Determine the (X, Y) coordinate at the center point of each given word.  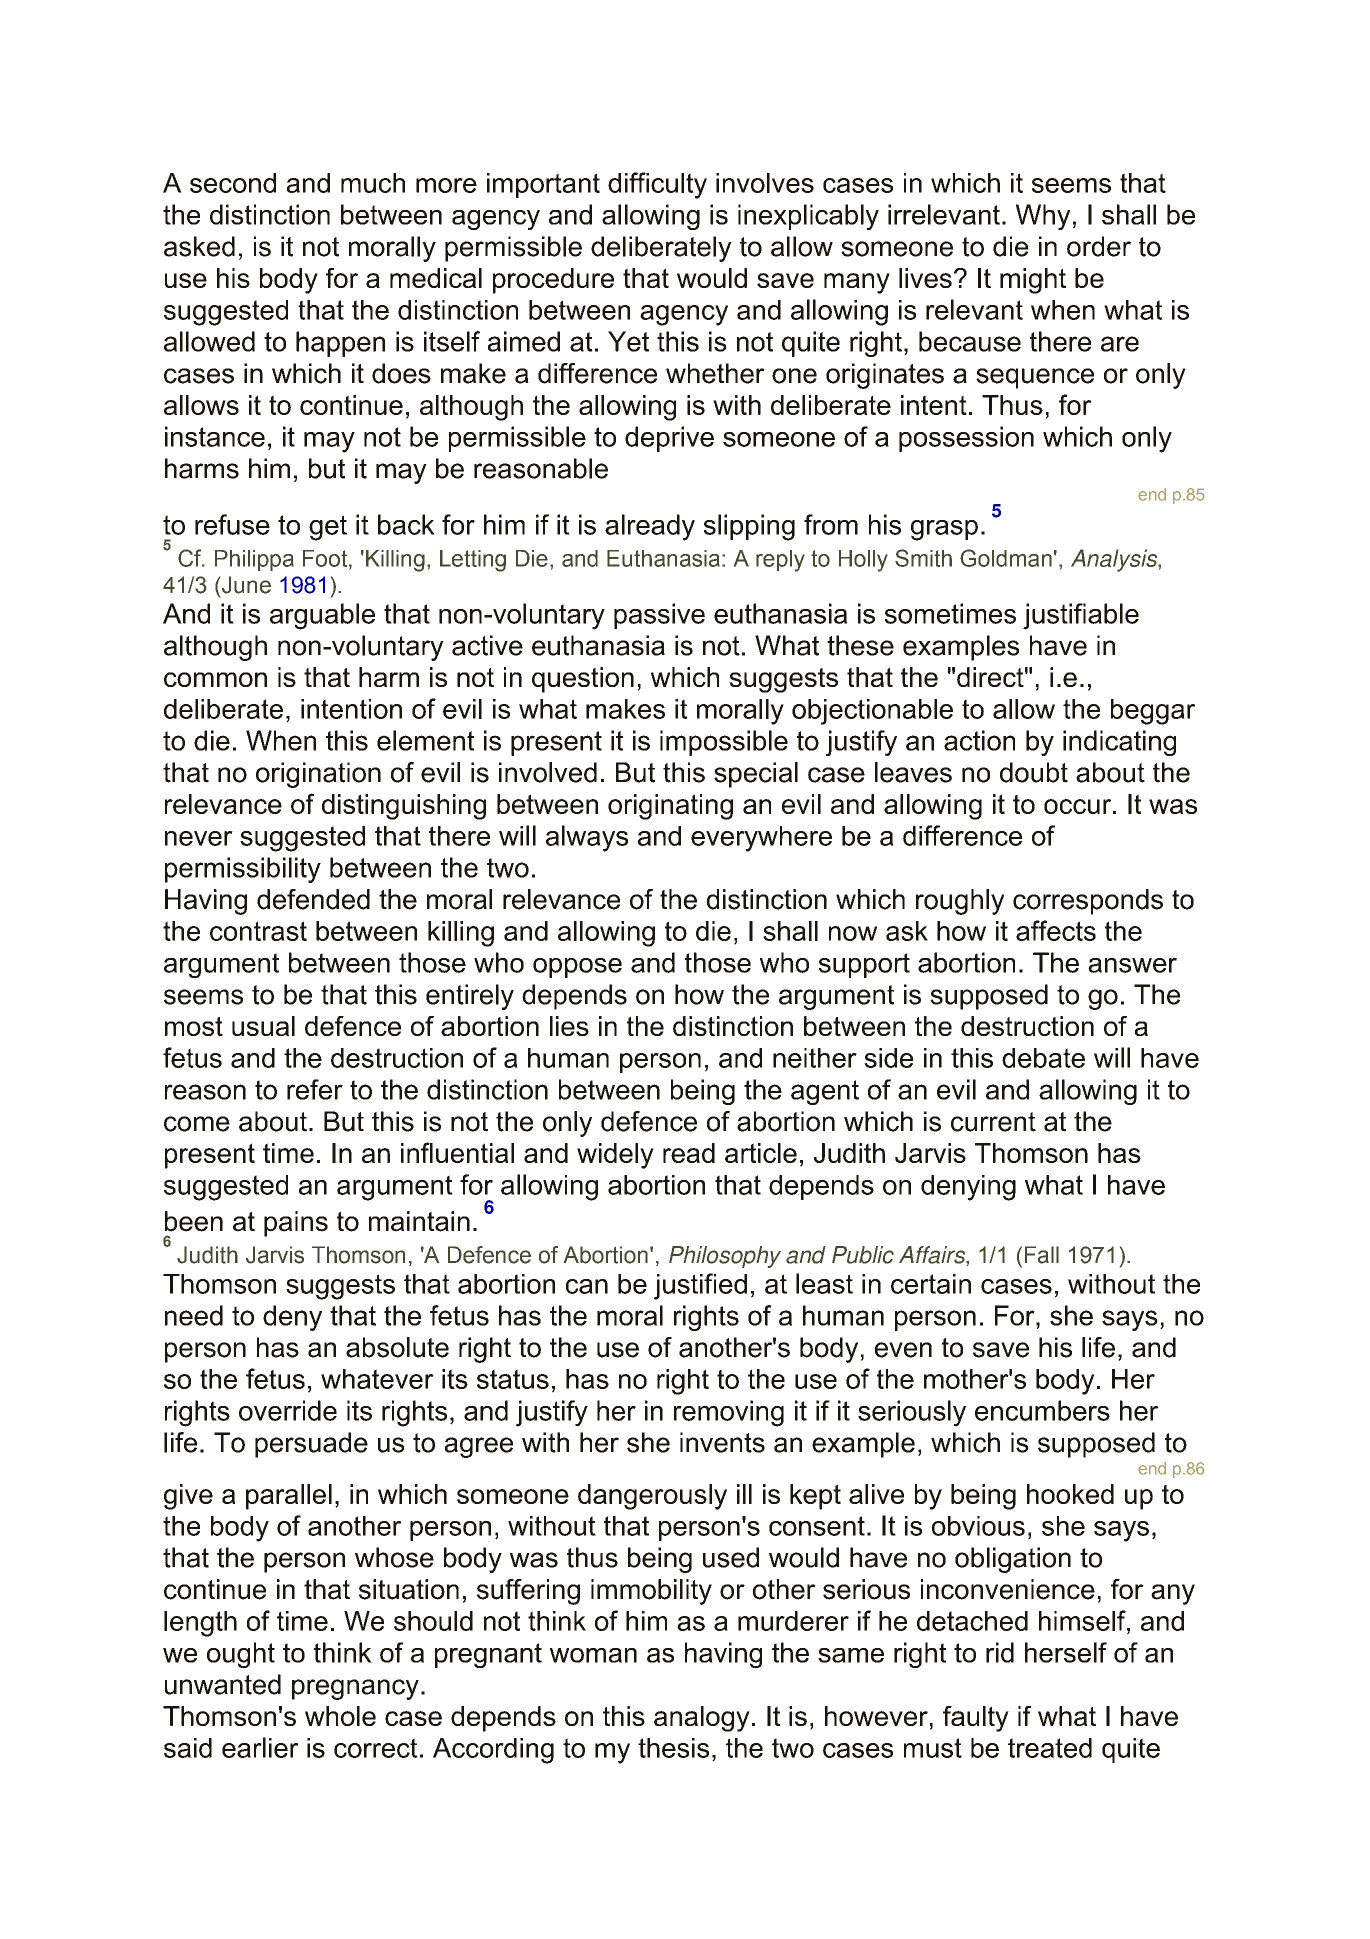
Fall (1042, 1255)
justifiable (1081, 616)
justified (700, 1286)
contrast (258, 931)
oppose (577, 968)
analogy (702, 1719)
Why (1043, 217)
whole (340, 1716)
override (288, 1410)
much (373, 183)
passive (659, 616)
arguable (322, 616)
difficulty (657, 185)
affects (1056, 930)
